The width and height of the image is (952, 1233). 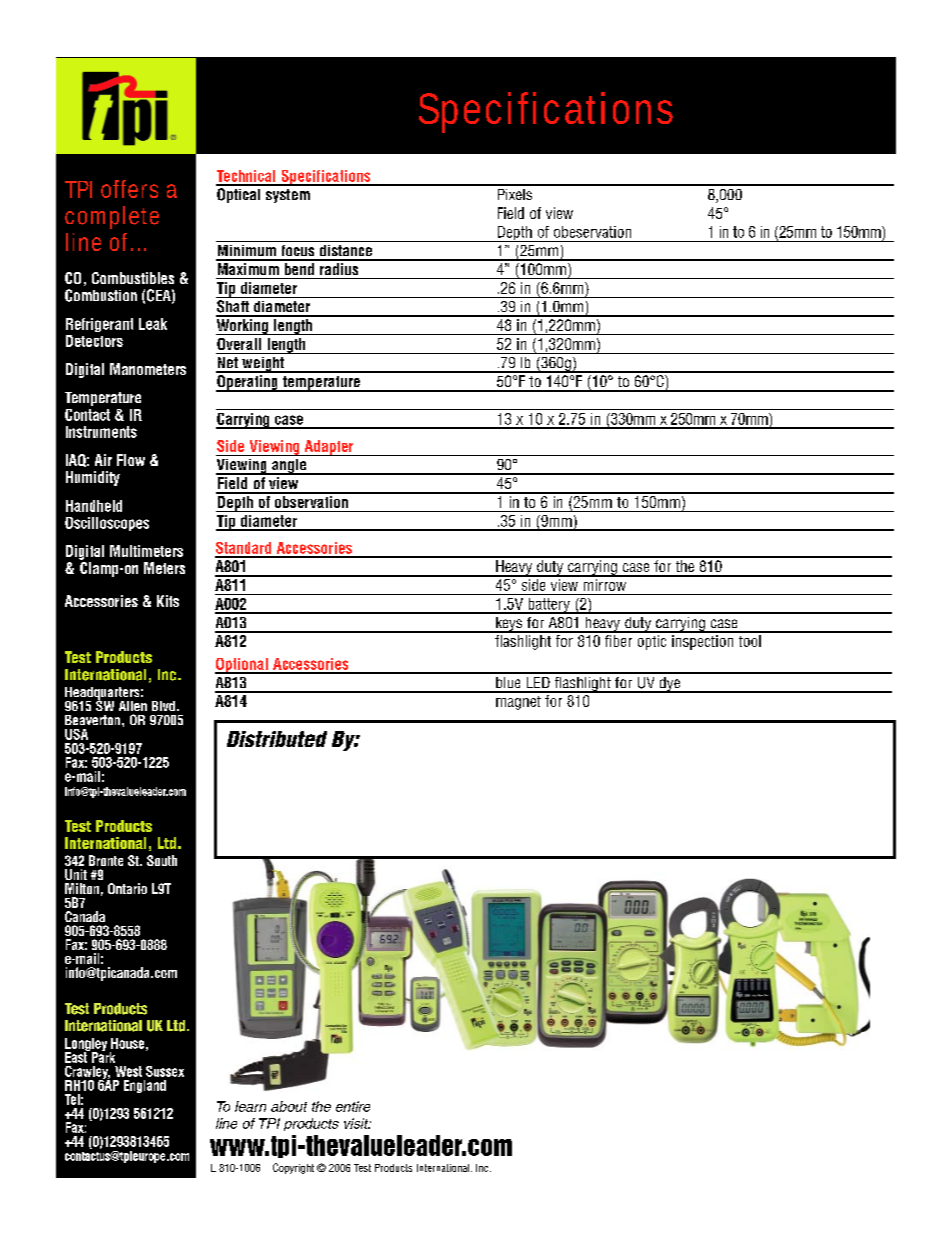 What do you see at coordinates (128, 1071) in the image?
I see `West` at bounding box center [128, 1071].
